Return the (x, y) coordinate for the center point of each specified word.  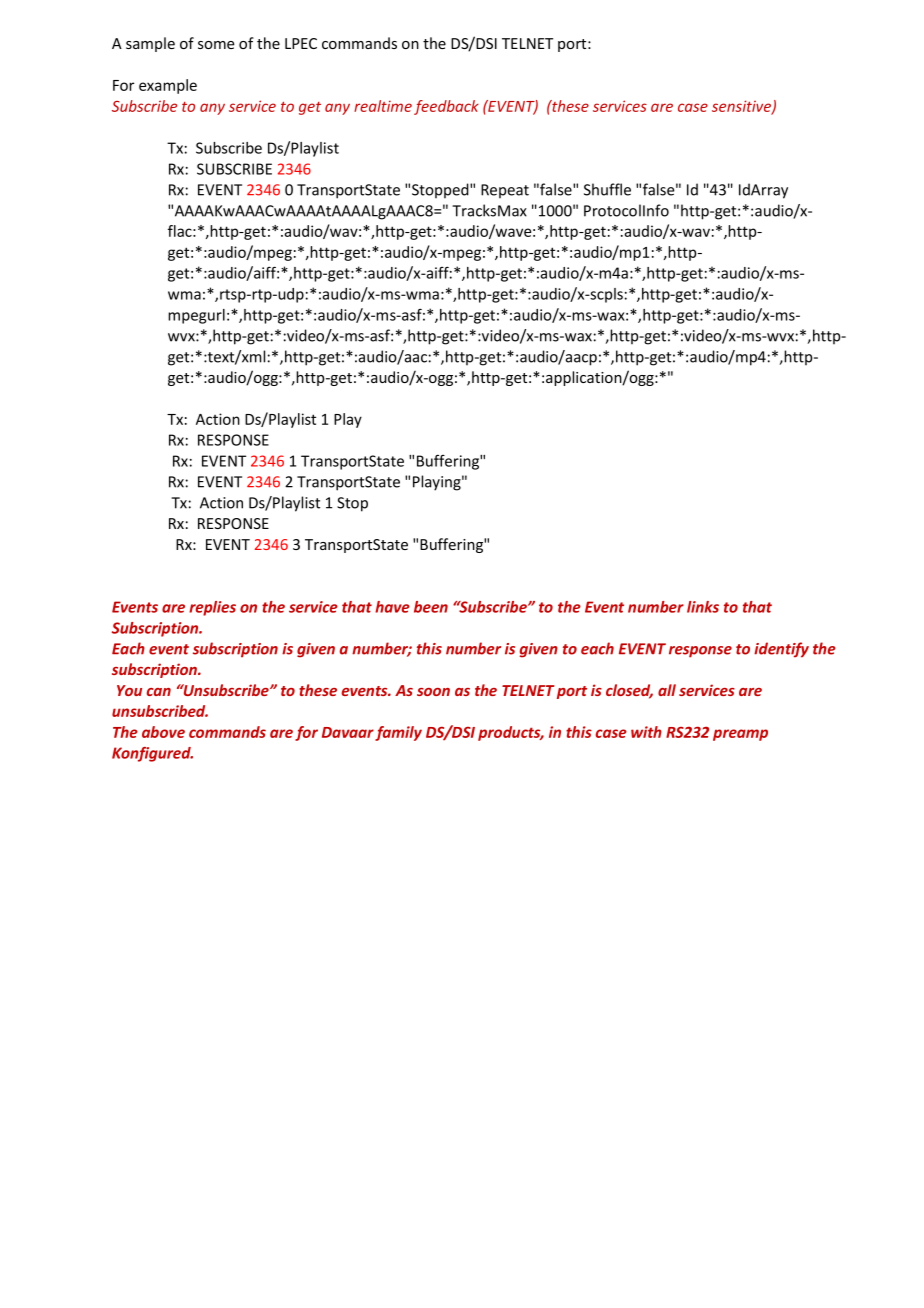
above (163, 732)
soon (433, 692)
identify (781, 650)
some (216, 45)
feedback (446, 107)
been (431, 607)
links (703, 607)
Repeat (505, 191)
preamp (740, 735)
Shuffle (607, 189)
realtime (383, 106)
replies (212, 608)
